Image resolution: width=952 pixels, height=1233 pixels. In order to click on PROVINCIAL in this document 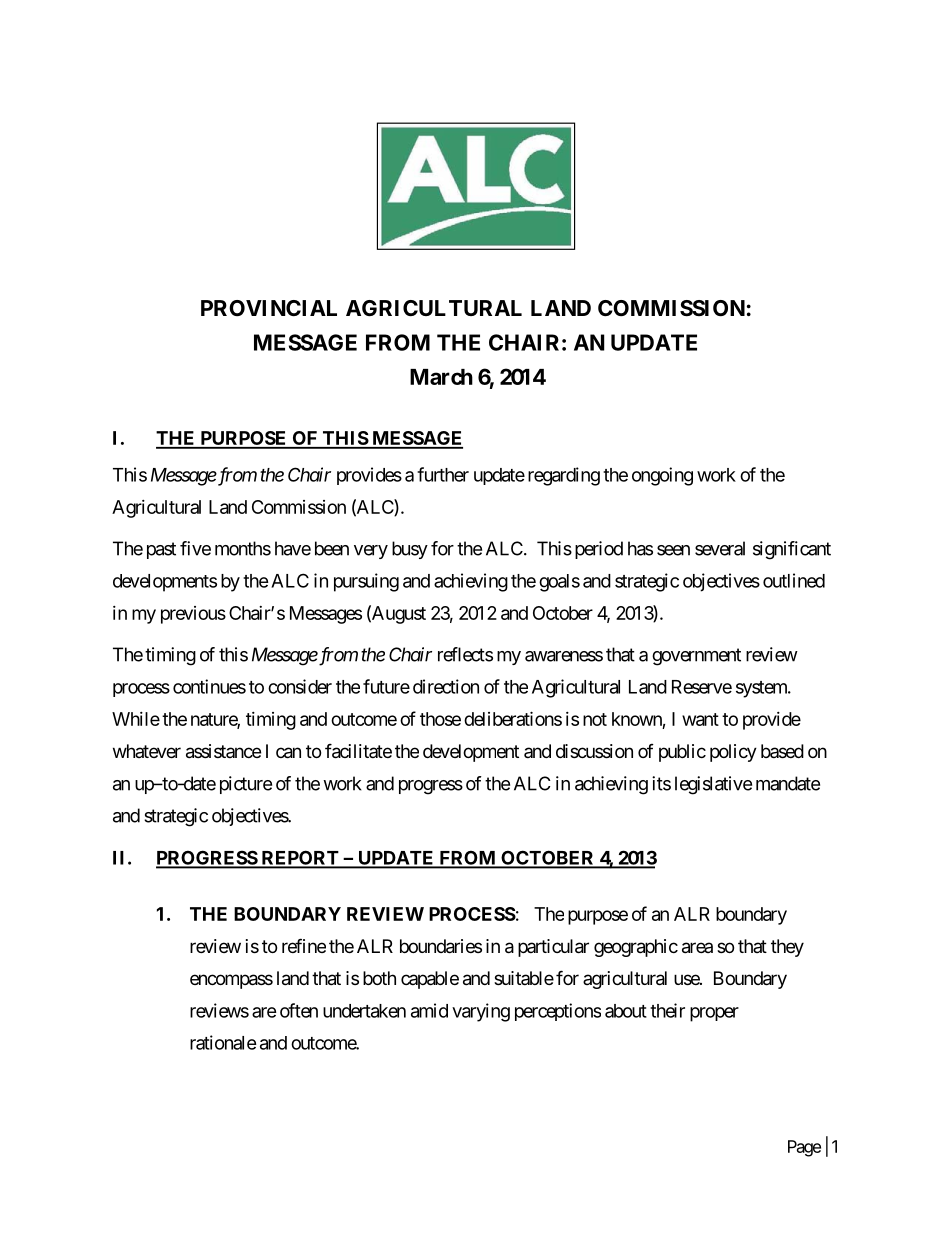, I will do `click(269, 308)`.
